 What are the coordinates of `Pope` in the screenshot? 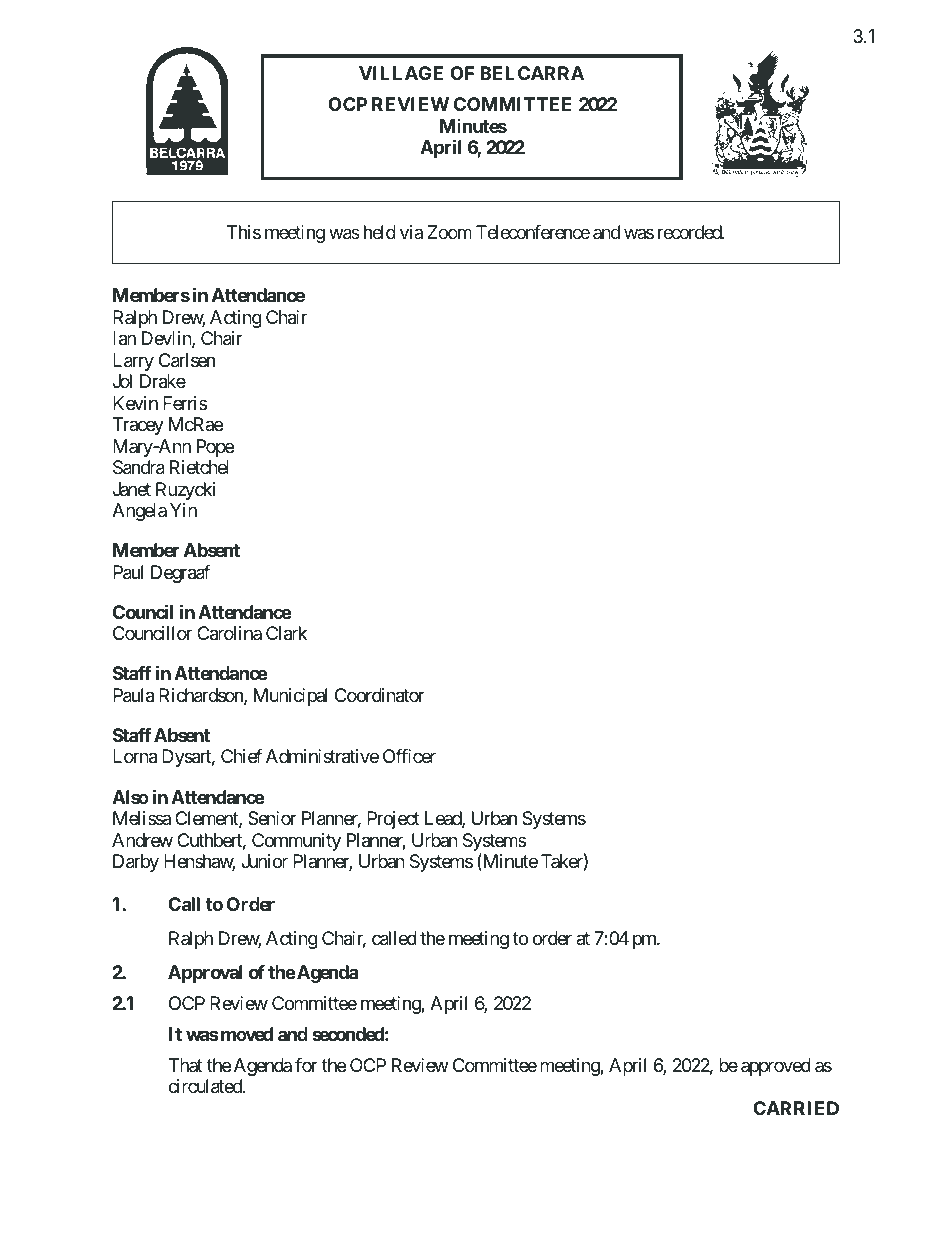 It's located at (215, 448).
